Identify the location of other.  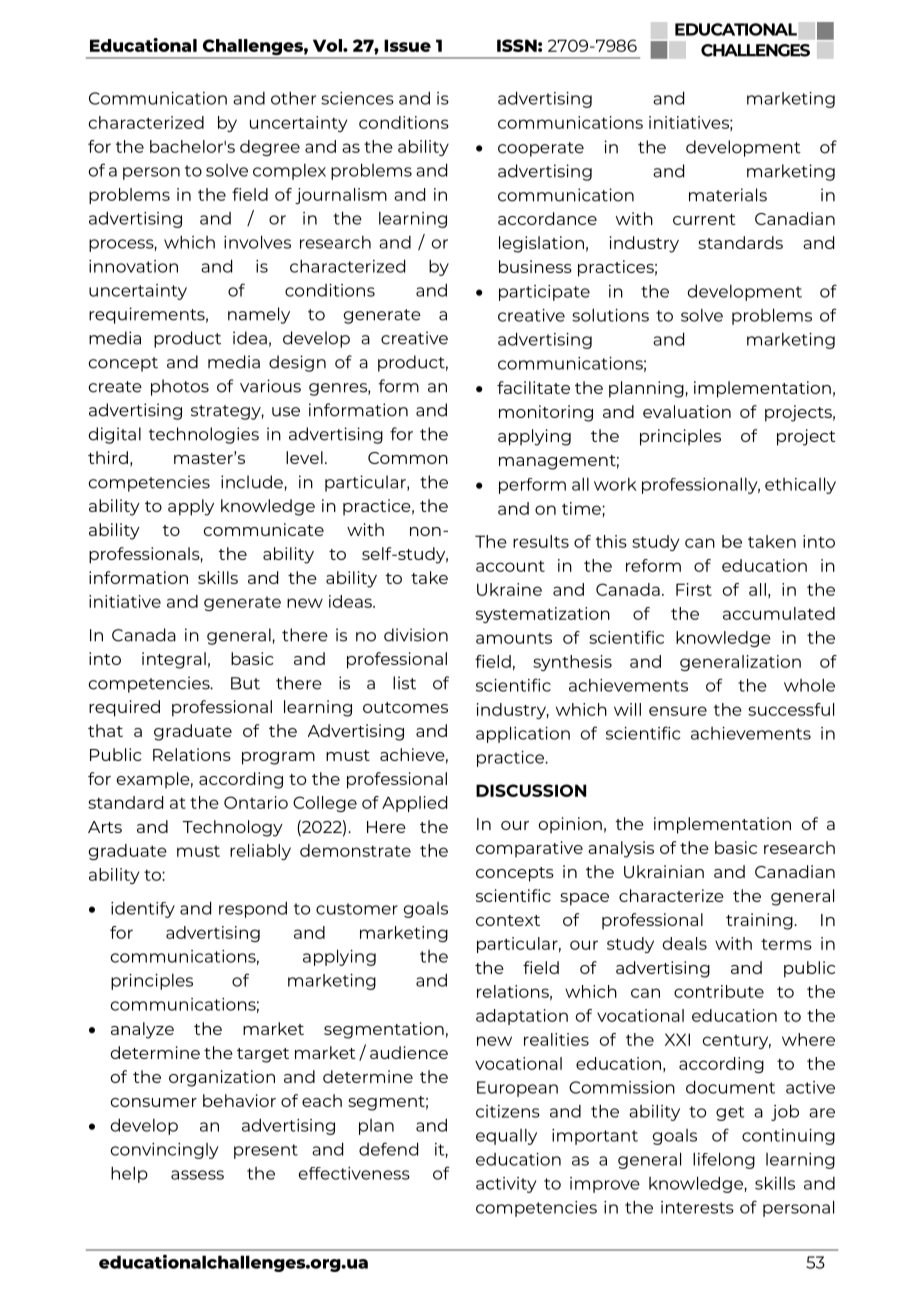
(293, 98).
